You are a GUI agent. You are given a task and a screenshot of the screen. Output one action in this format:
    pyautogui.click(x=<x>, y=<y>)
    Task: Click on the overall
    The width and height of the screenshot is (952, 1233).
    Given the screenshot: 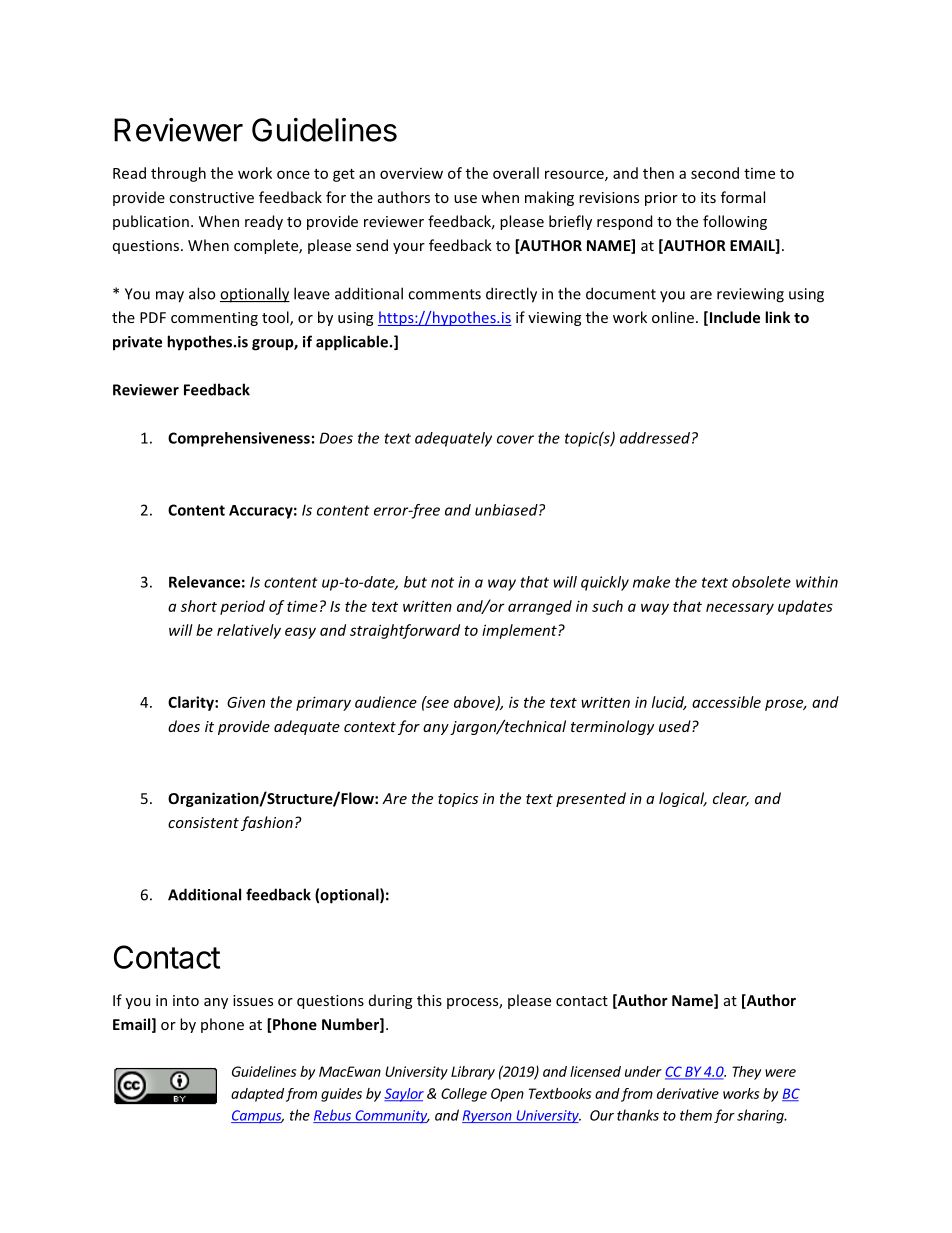 What is the action you would take?
    pyautogui.click(x=516, y=173)
